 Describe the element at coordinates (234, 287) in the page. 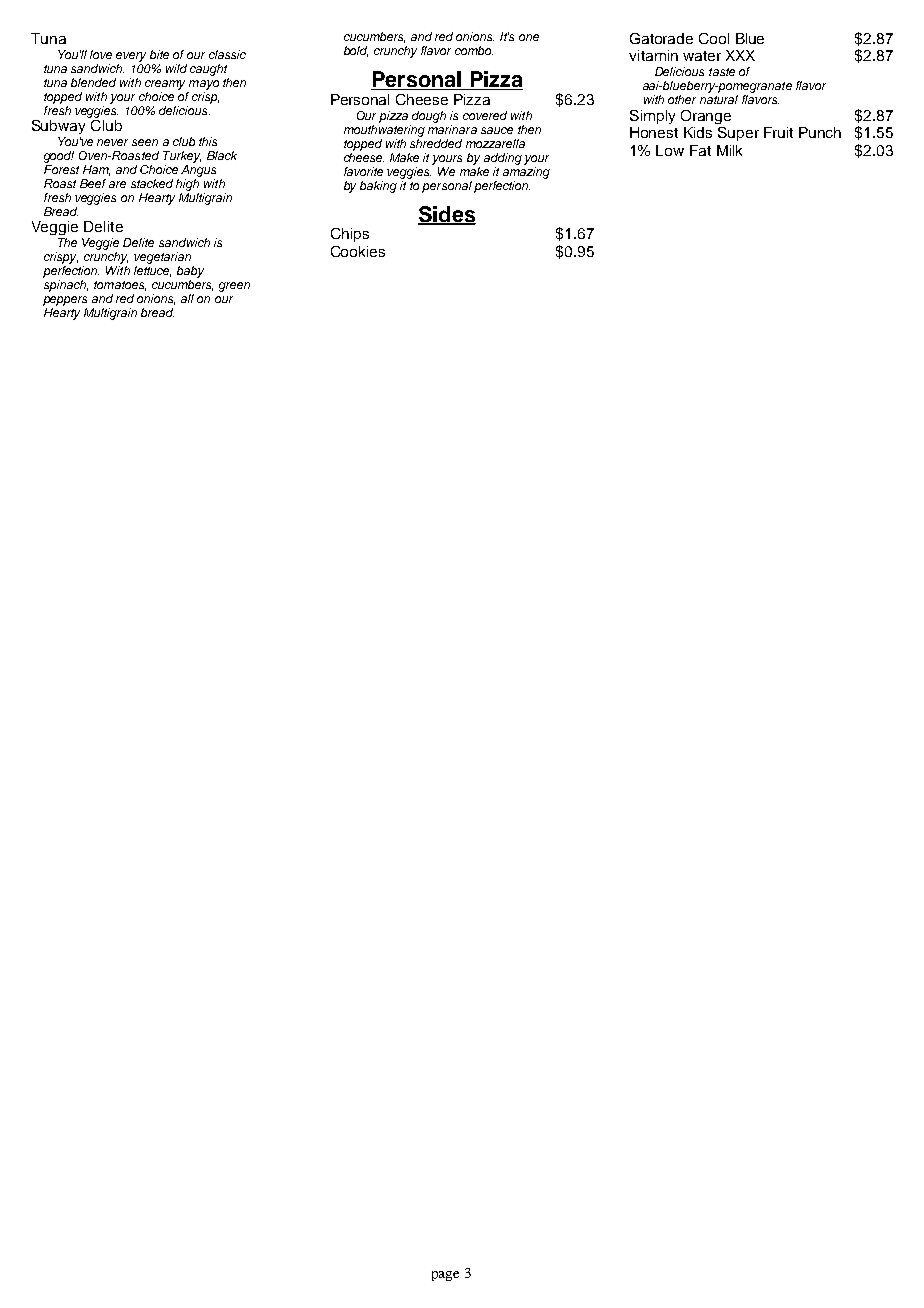

I see `green` at that location.
